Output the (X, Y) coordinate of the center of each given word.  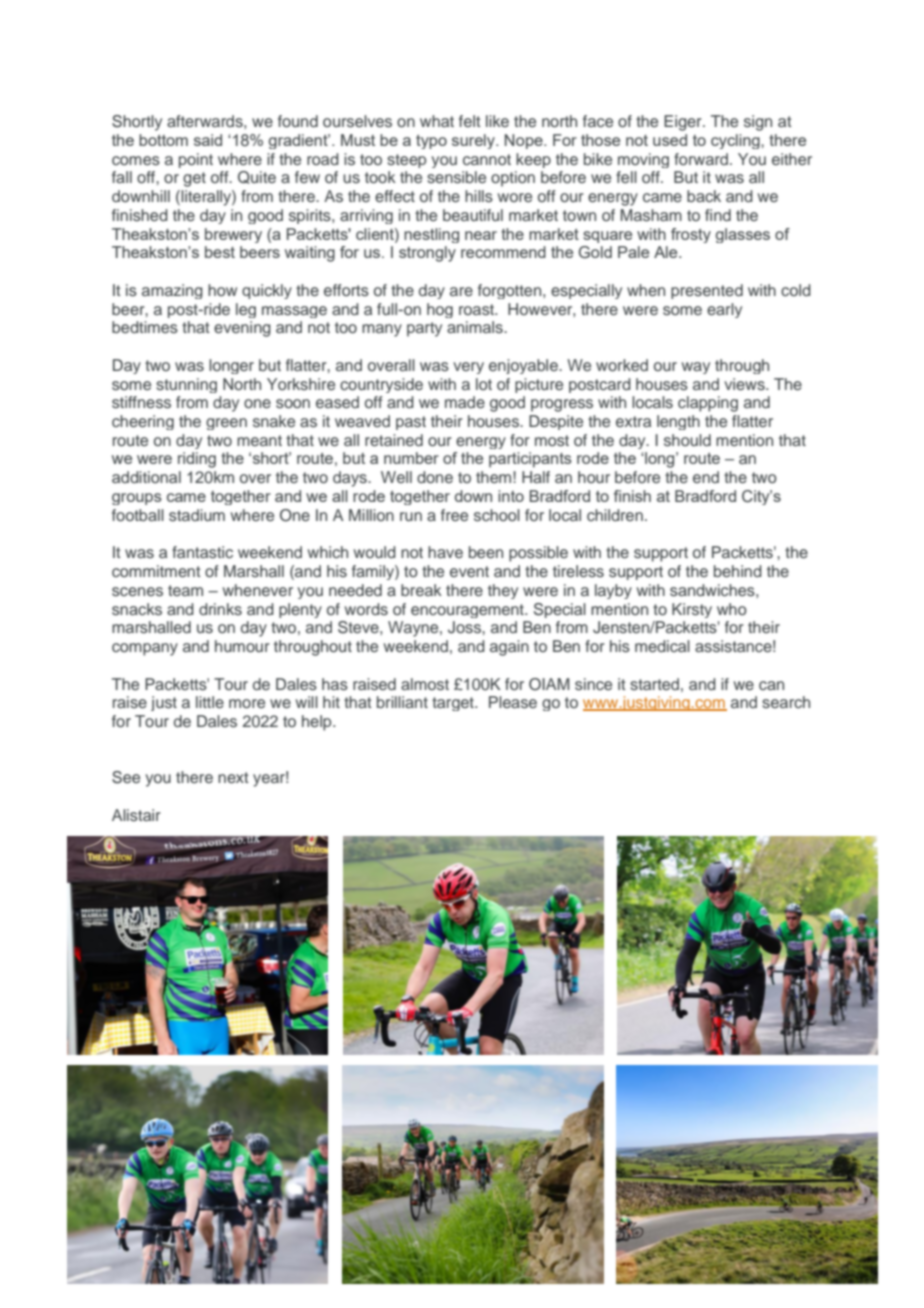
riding (197, 460)
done (435, 477)
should (687, 440)
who (732, 609)
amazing (172, 291)
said (208, 140)
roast (477, 309)
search (786, 702)
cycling (736, 141)
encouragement (468, 611)
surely (474, 141)
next (233, 777)
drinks (220, 609)
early (724, 310)
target (454, 704)
